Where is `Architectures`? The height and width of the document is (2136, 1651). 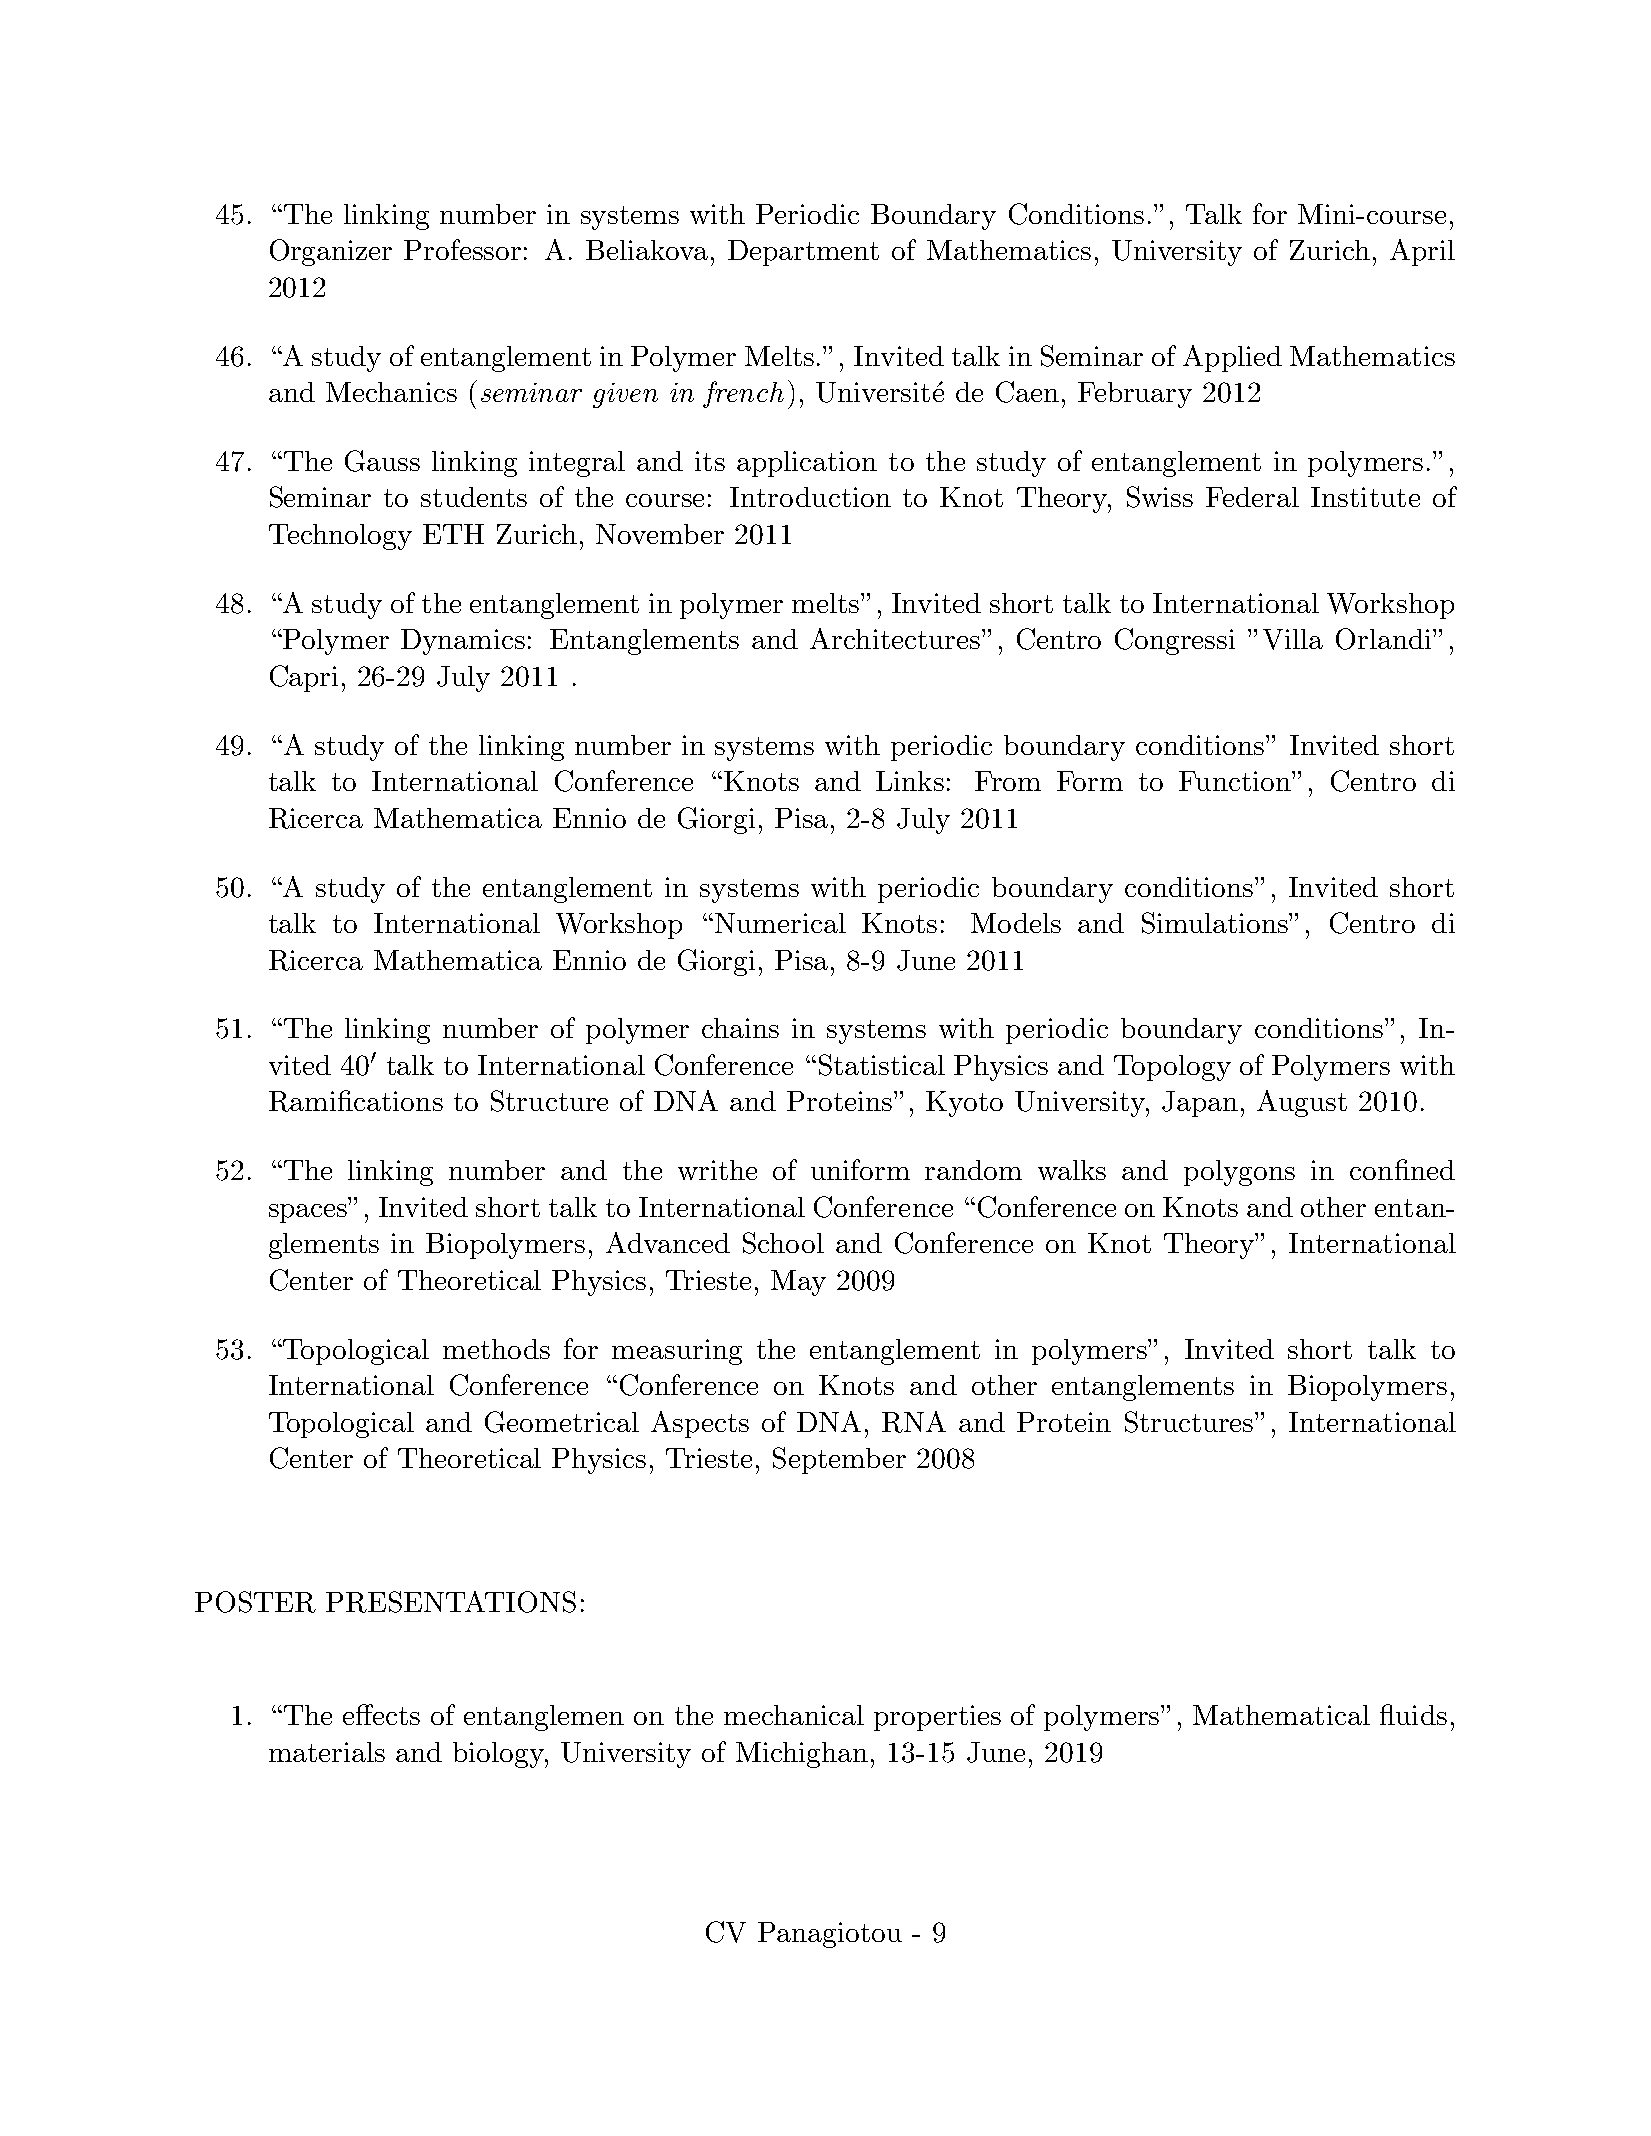
Architectures is located at coordinates (896, 638).
